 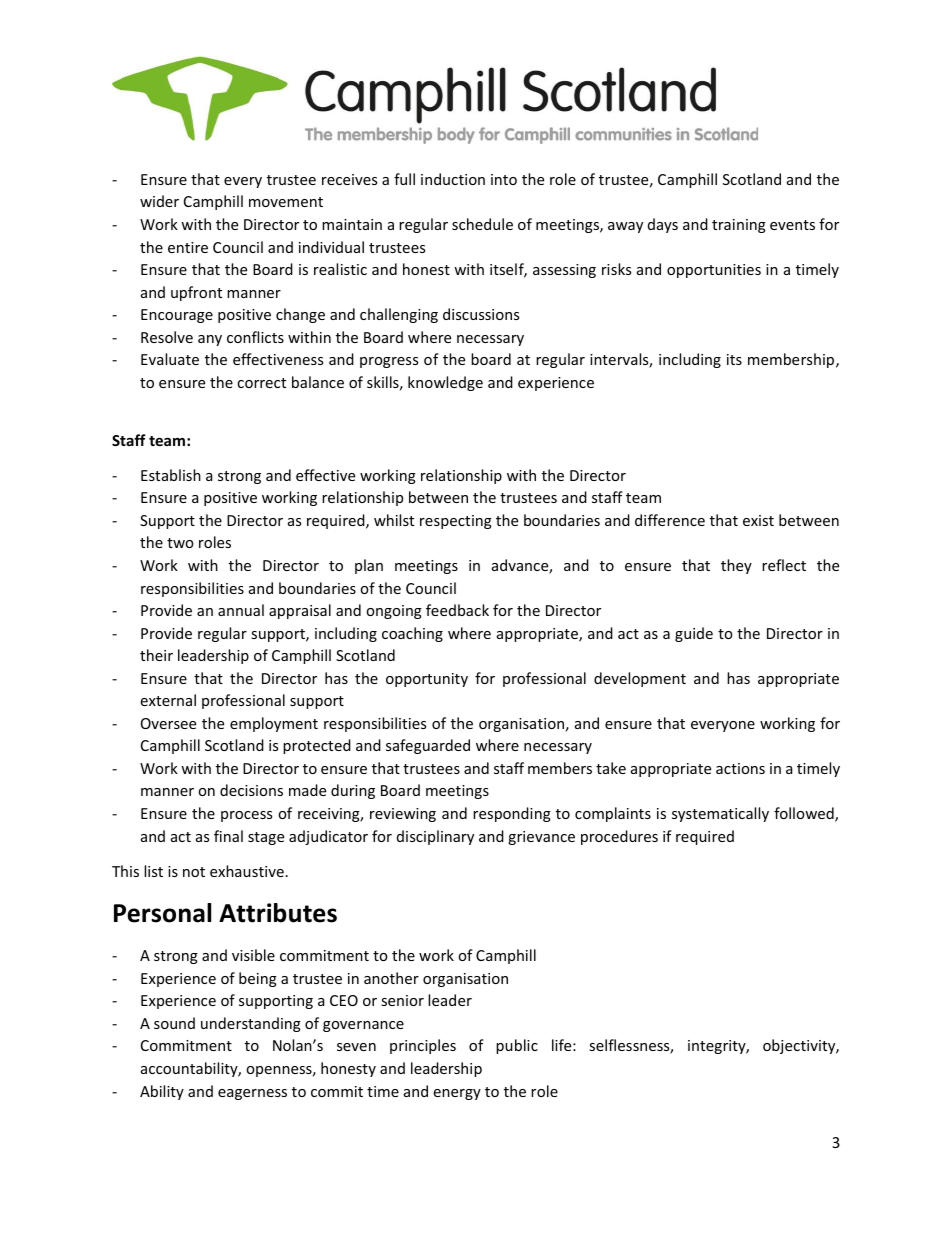 What do you see at coordinates (694, 634) in the document?
I see `guide` at bounding box center [694, 634].
